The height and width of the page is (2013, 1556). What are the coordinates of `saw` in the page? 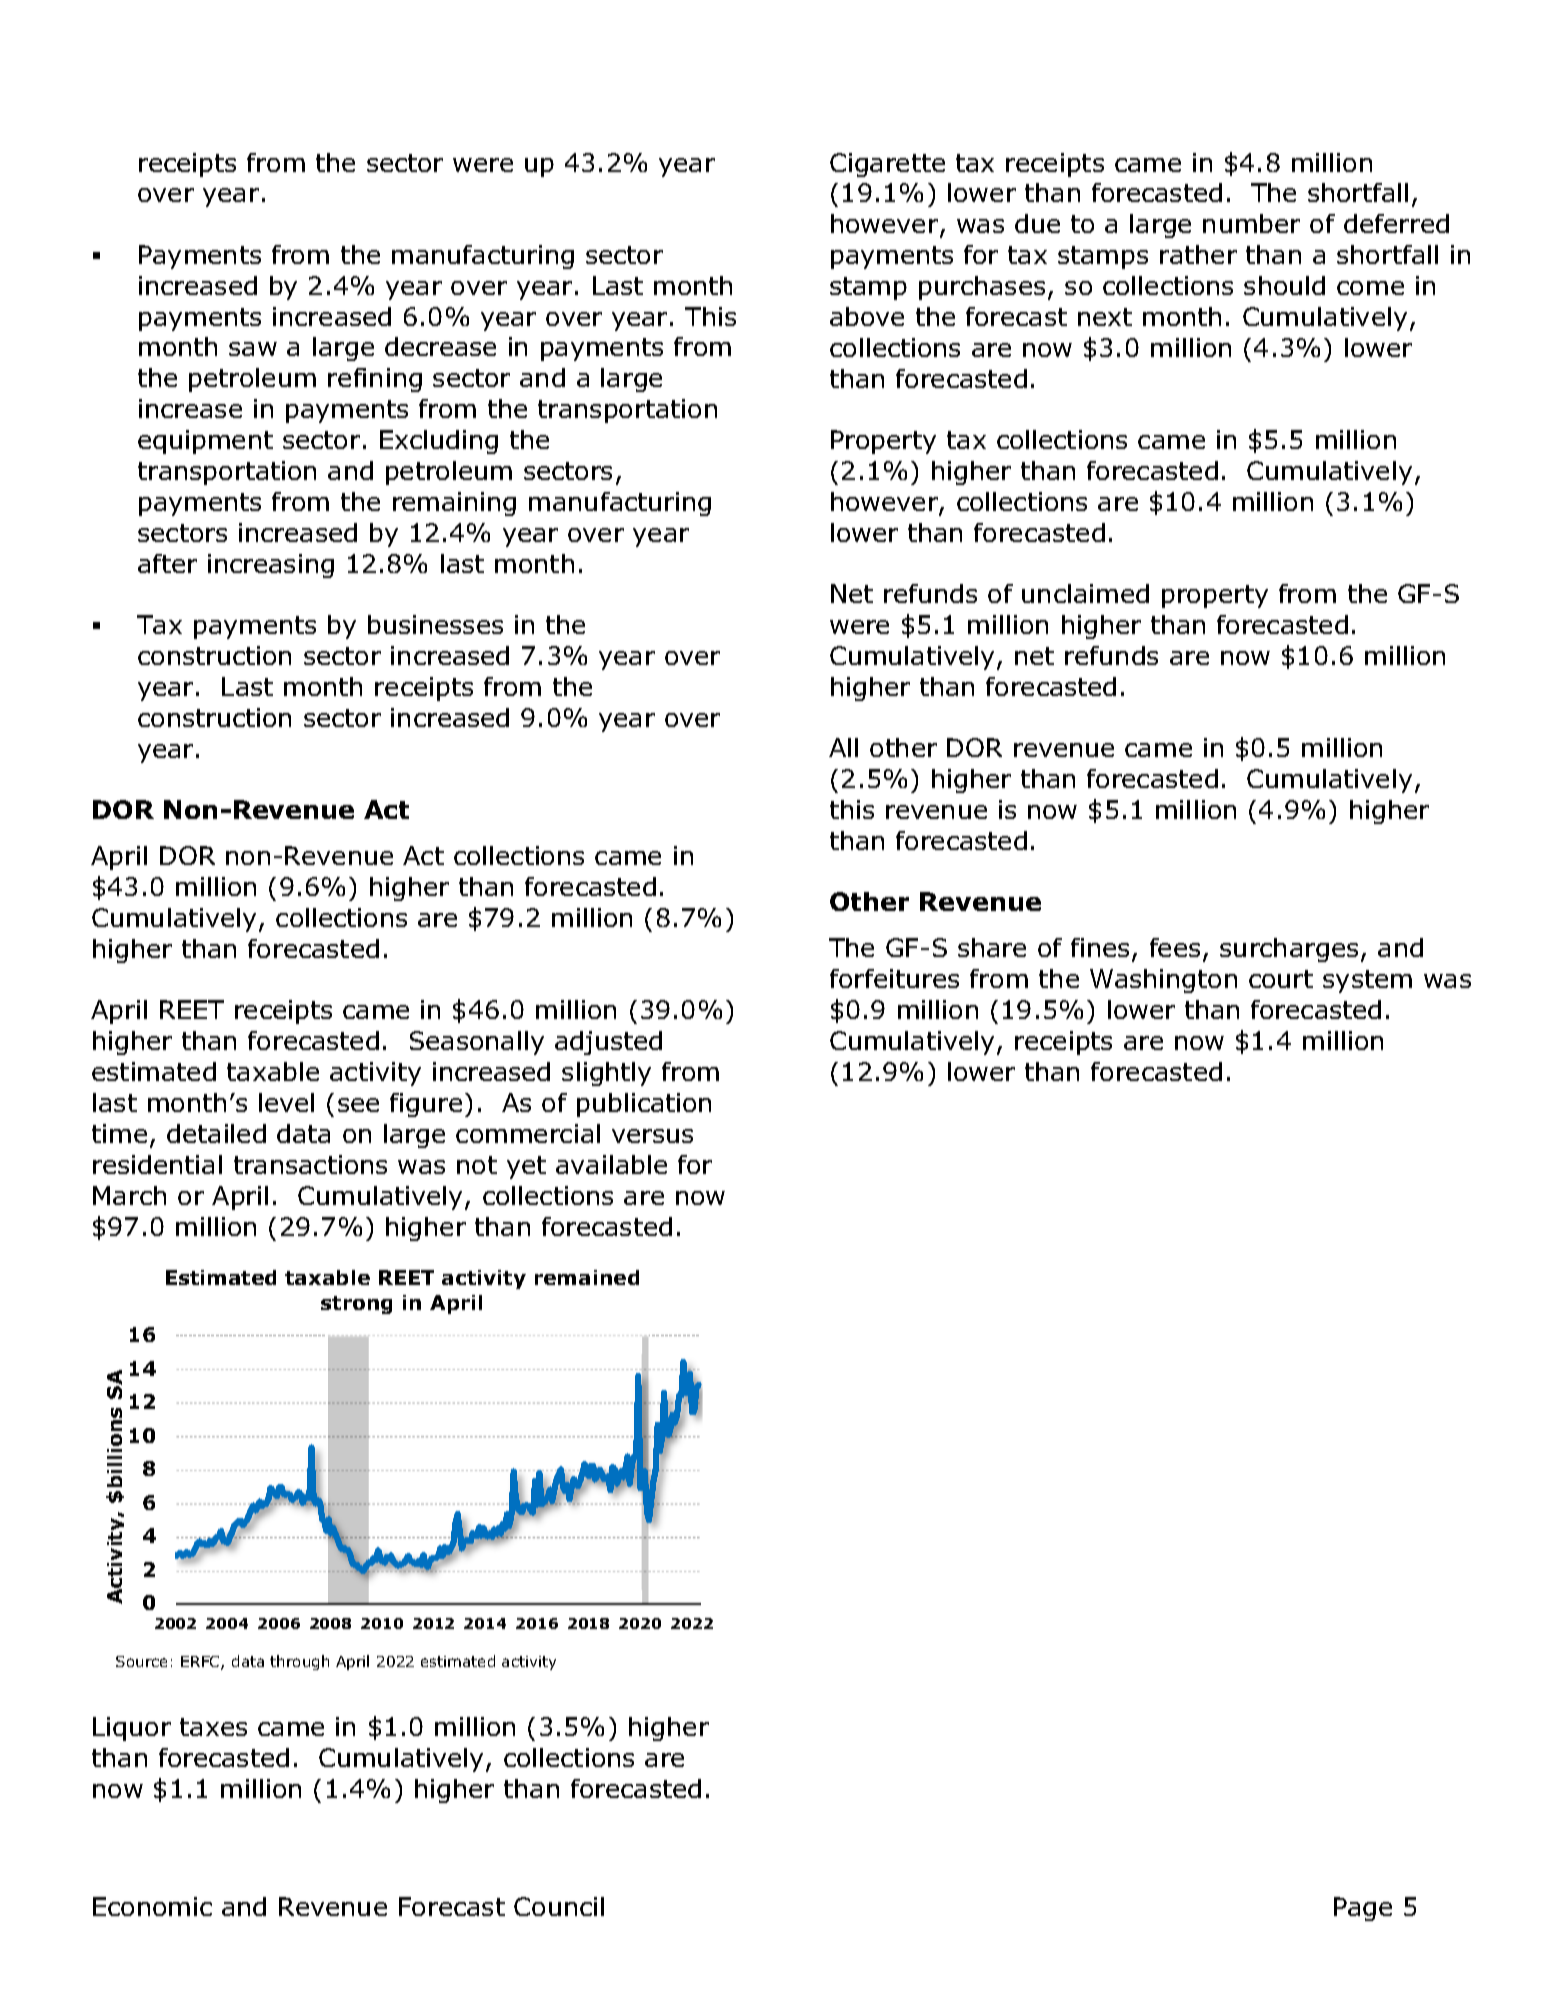 It's located at (253, 349).
